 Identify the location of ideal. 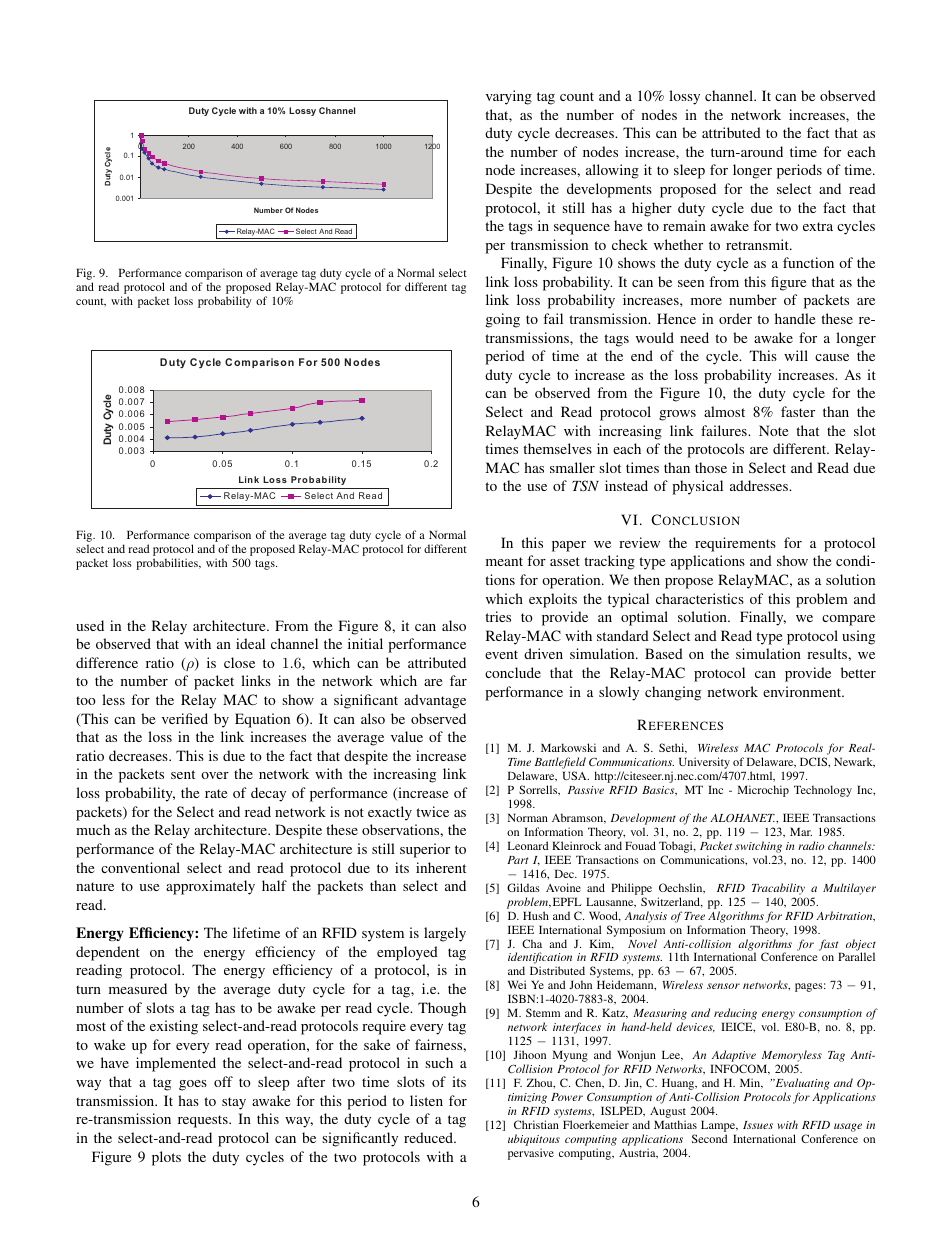
(250, 643).
